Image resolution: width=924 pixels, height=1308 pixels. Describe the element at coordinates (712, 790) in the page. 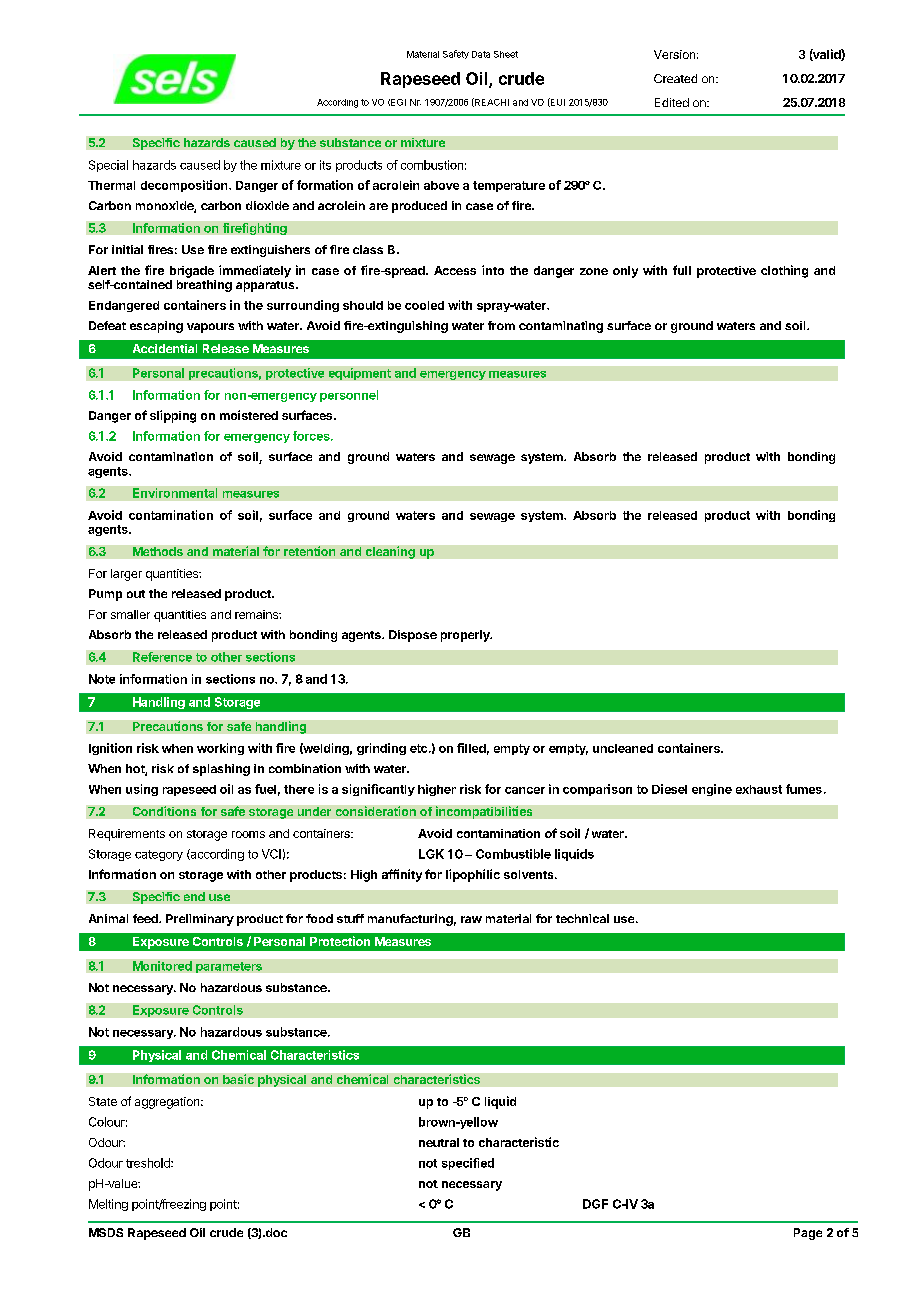

I see `engine` at that location.
